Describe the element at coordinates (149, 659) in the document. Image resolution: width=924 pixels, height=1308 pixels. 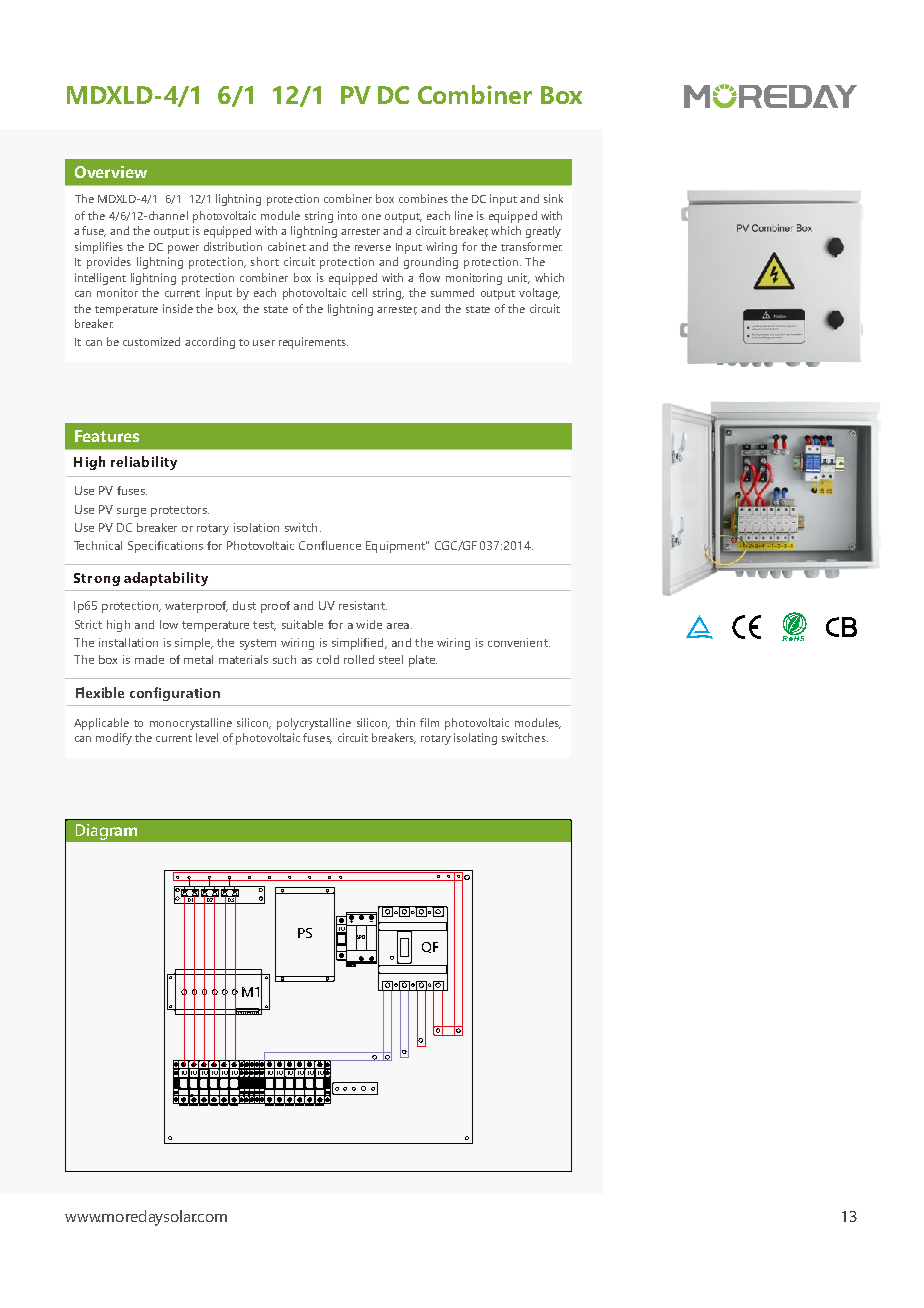
I see `made` at that location.
